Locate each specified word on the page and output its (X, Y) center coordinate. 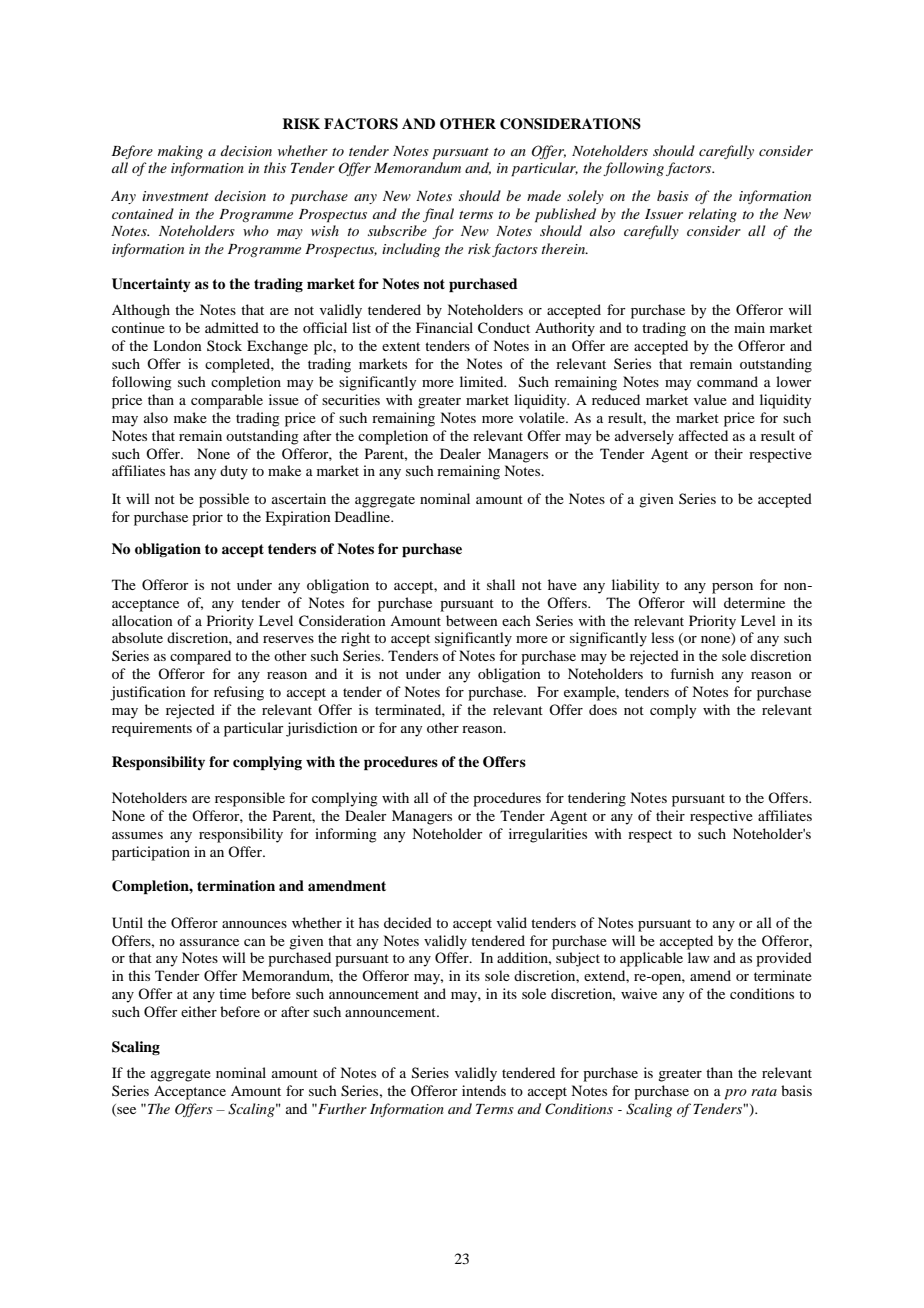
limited (483, 381)
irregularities (548, 835)
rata (764, 1092)
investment (175, 196)
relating (712, 215)
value (710, 399)
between (472, 620)
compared (200, 657)
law (699, 957)
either (199, 1011)
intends (484, 1090)
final (438, 215)
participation (151, 853)
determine (754, 602)
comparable (227, 401)
